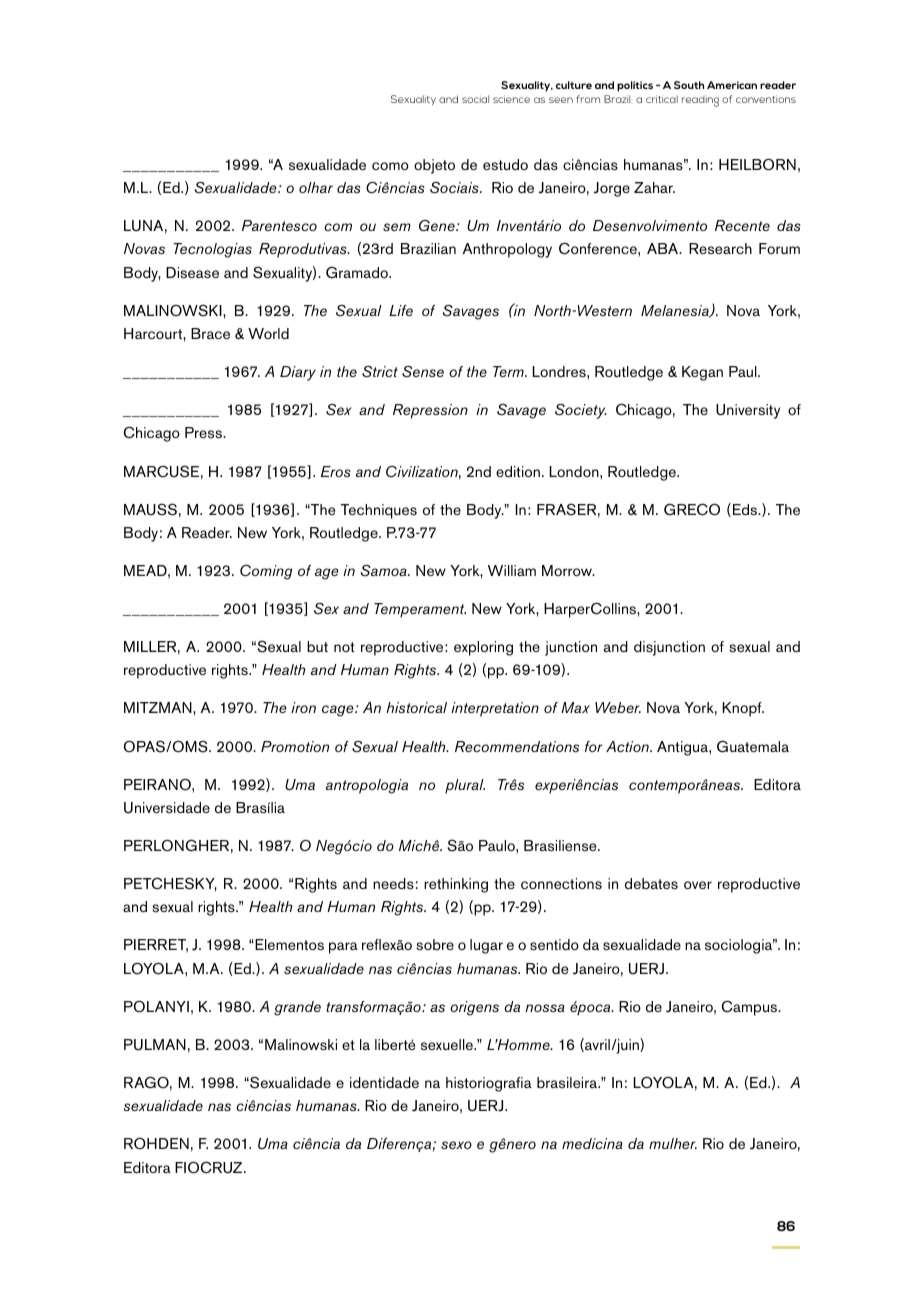  I want to click on medicina, so click(592, 1143).
